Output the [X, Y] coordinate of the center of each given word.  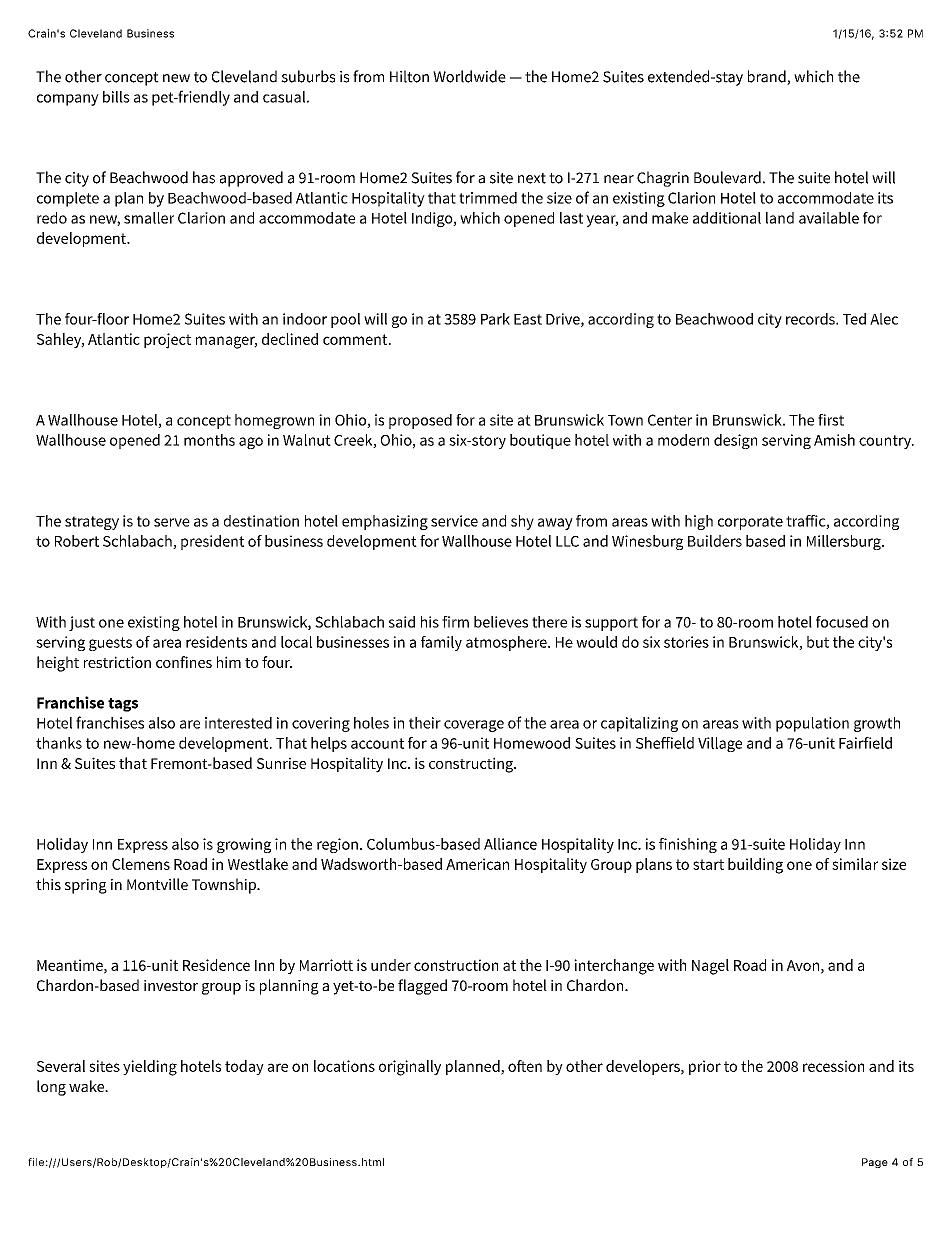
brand [768, 77]
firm [455, 622]
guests [110, 644]
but [818, 642]
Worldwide [469, 76]
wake [87, 1086]
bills [116, 97]
